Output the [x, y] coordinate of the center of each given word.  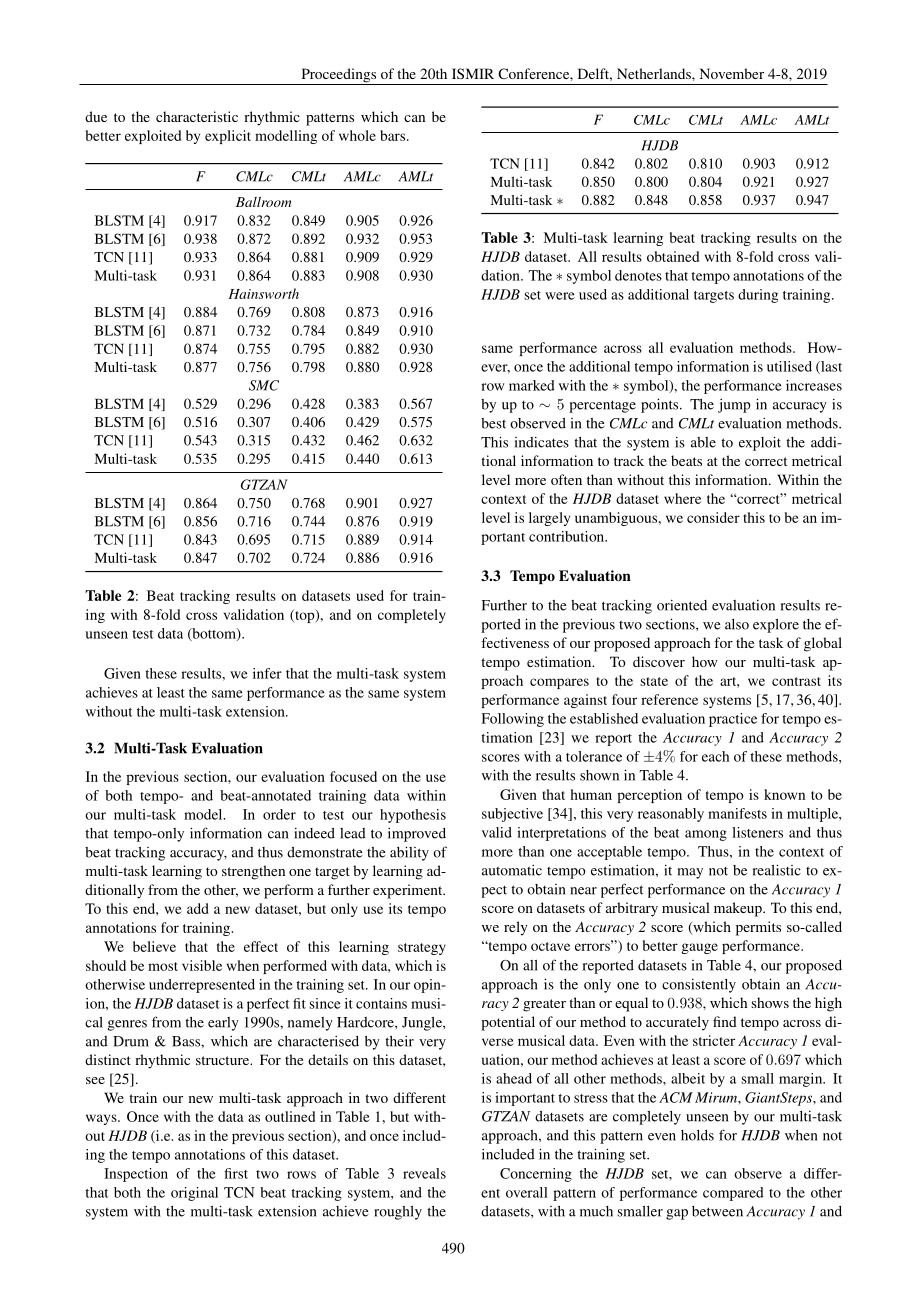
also [737, 624]
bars [394, 135]
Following [512, 720]
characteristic [197, 116]
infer [267, 673]
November [731, 73]
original [194, 1194]
